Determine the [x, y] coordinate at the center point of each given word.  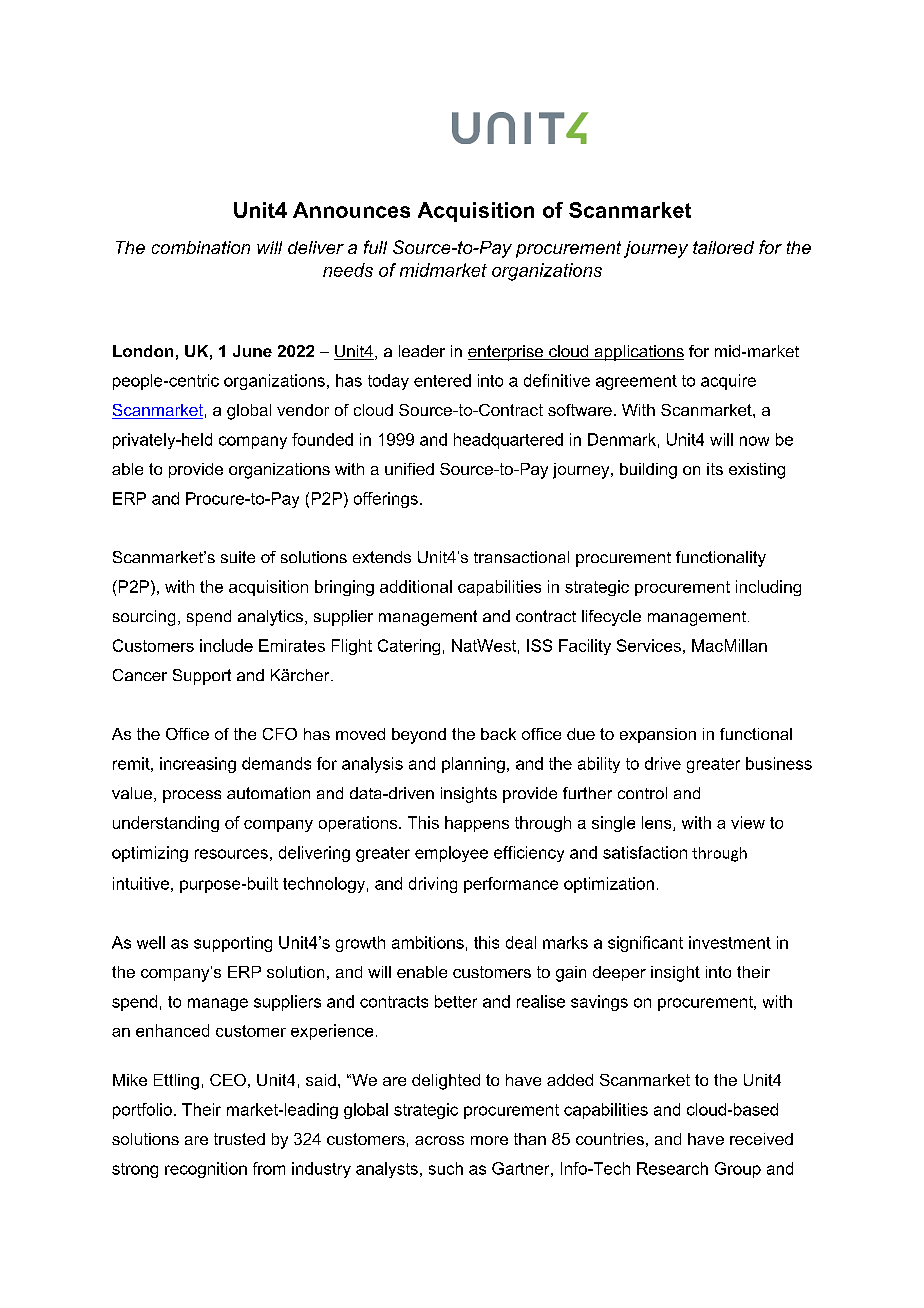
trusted [239, 1139]
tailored [723, 247]
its [715, 469]
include [226, 645]
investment [730, 942]
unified [409, 469]
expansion [658, 735]
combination [201, 247]
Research [672, 1168]
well [151, 942]
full [375, 247]
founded [322, 439]
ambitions [428, 942]
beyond [419, 736]
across [439, 1140]
